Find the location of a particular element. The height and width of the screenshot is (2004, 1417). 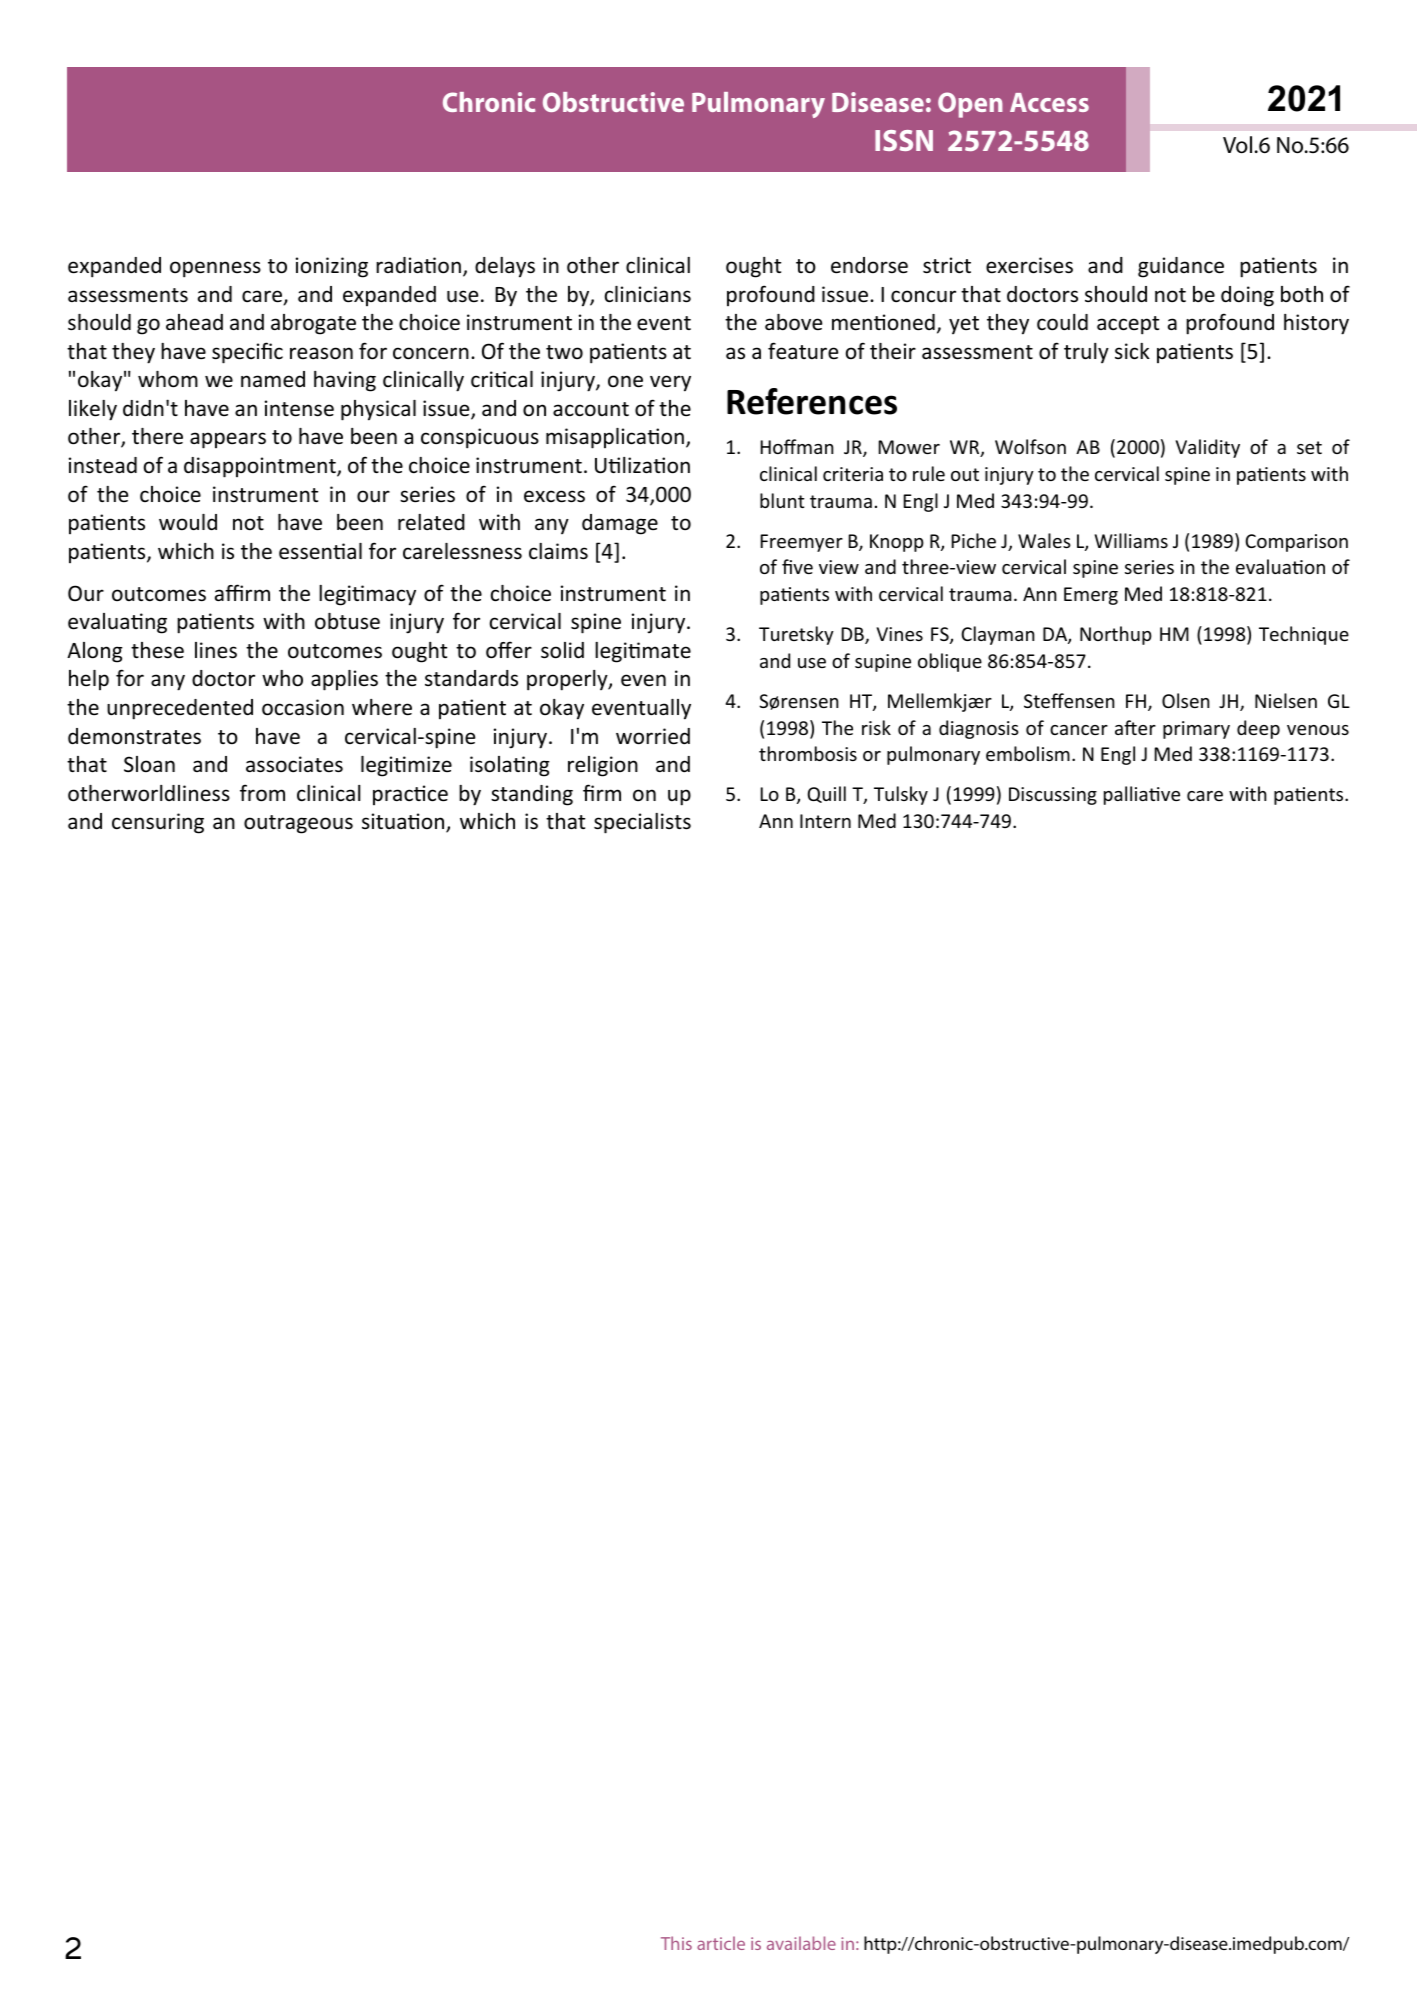

specialists is located at coordinates (642, 823).
